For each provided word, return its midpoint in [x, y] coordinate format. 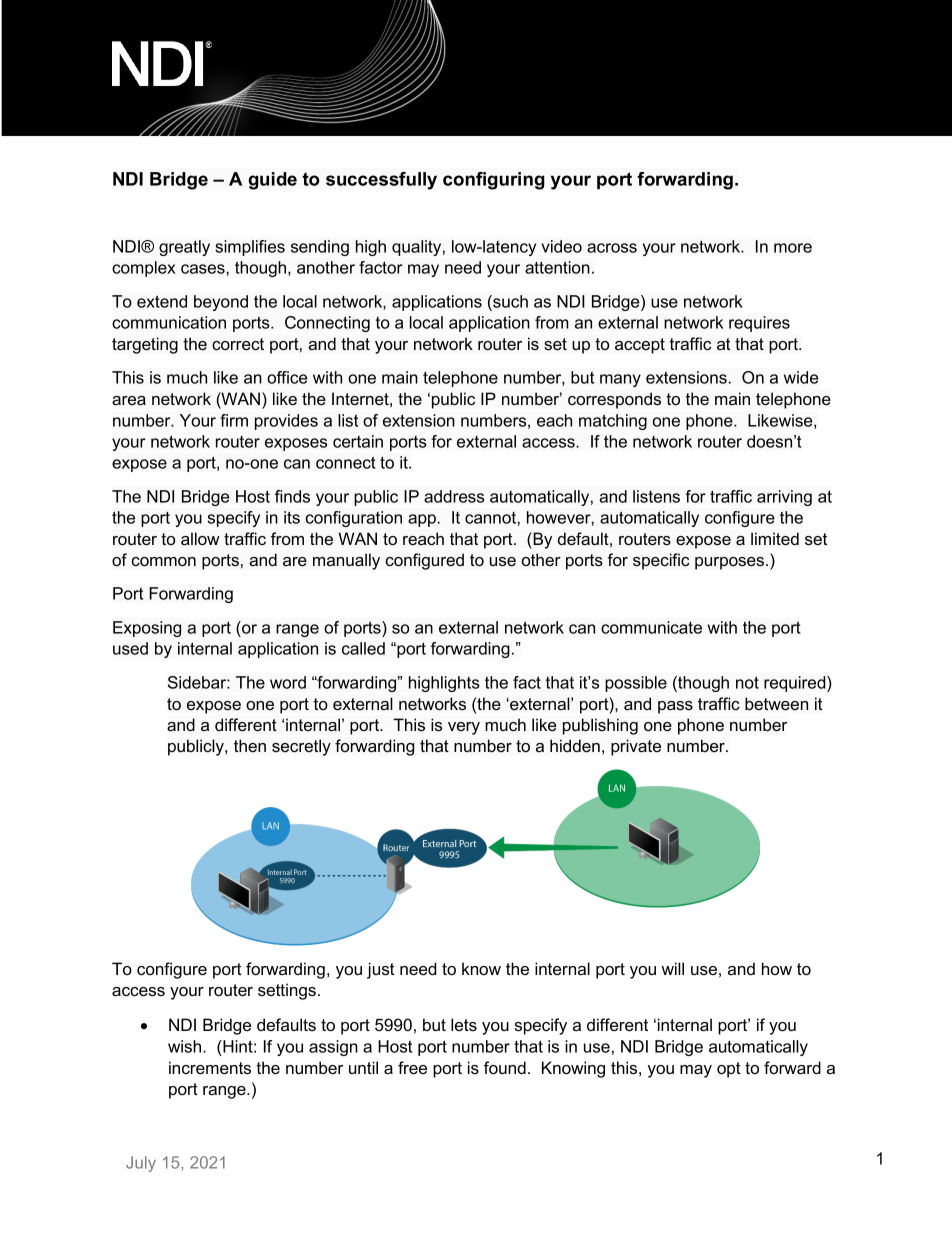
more [793, 248]
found [505, 1067]
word [288, 682]
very [464, 728]
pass [675, 707]
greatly [184, 248]
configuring [494, 181]
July [141, 1164]
